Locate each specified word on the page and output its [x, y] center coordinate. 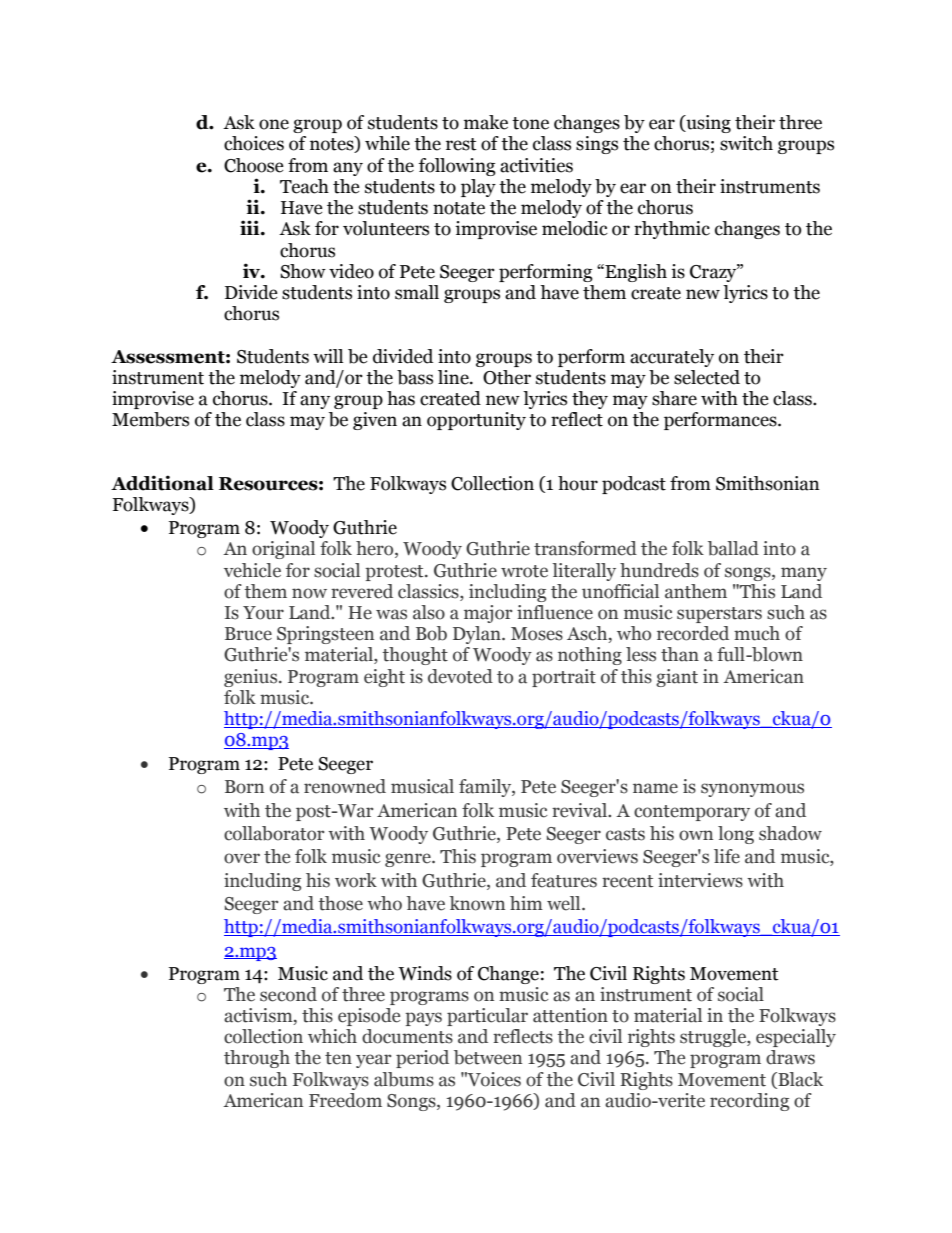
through [257, 1059]
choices [254, 143]
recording [749, 1102]
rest [461, 144]
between [488, 1057]
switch [746, 143]
